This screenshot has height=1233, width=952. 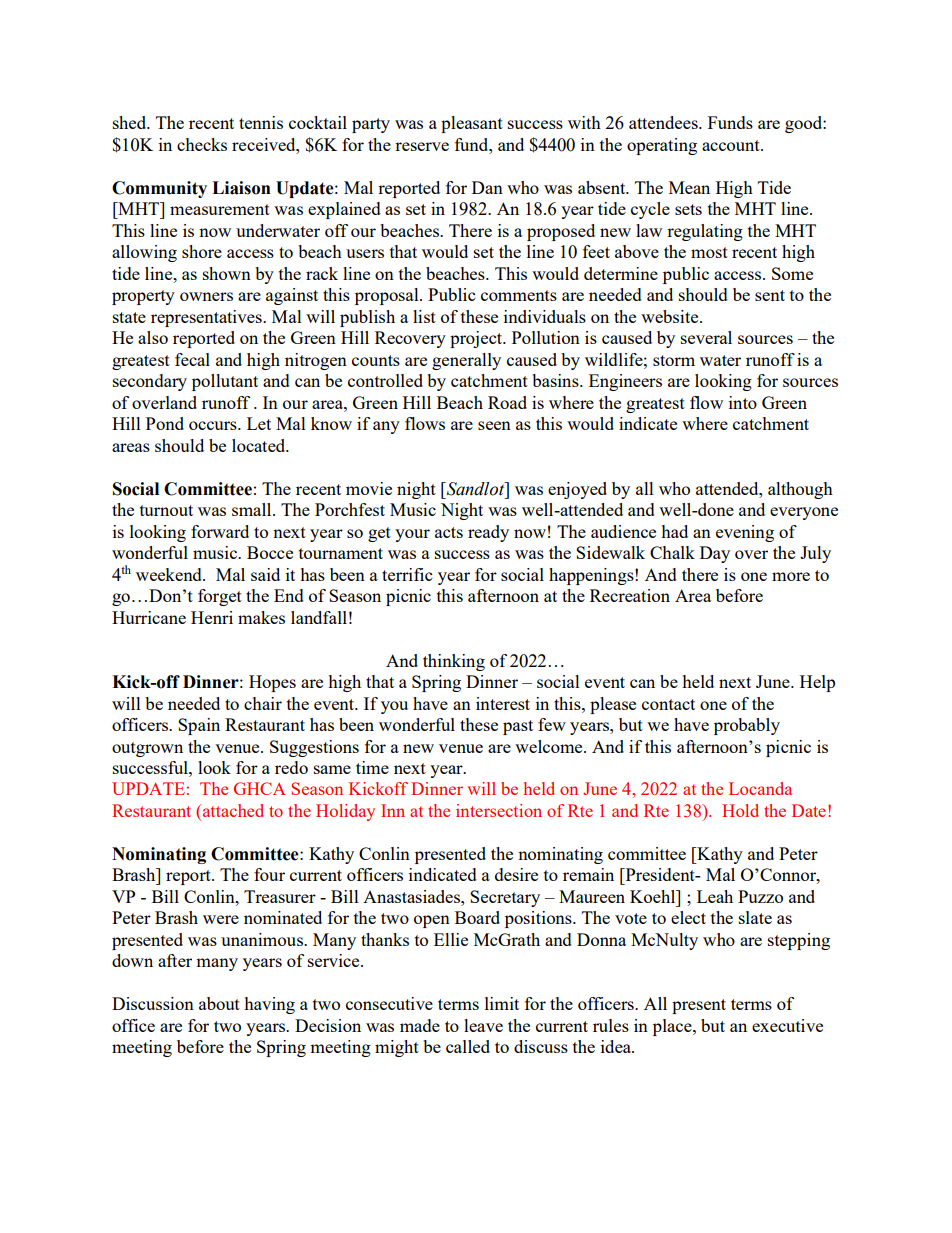 What do you see at coordinates (202, 144) in the screenshot?
I see `checks` at bounding box center [202, 144].
